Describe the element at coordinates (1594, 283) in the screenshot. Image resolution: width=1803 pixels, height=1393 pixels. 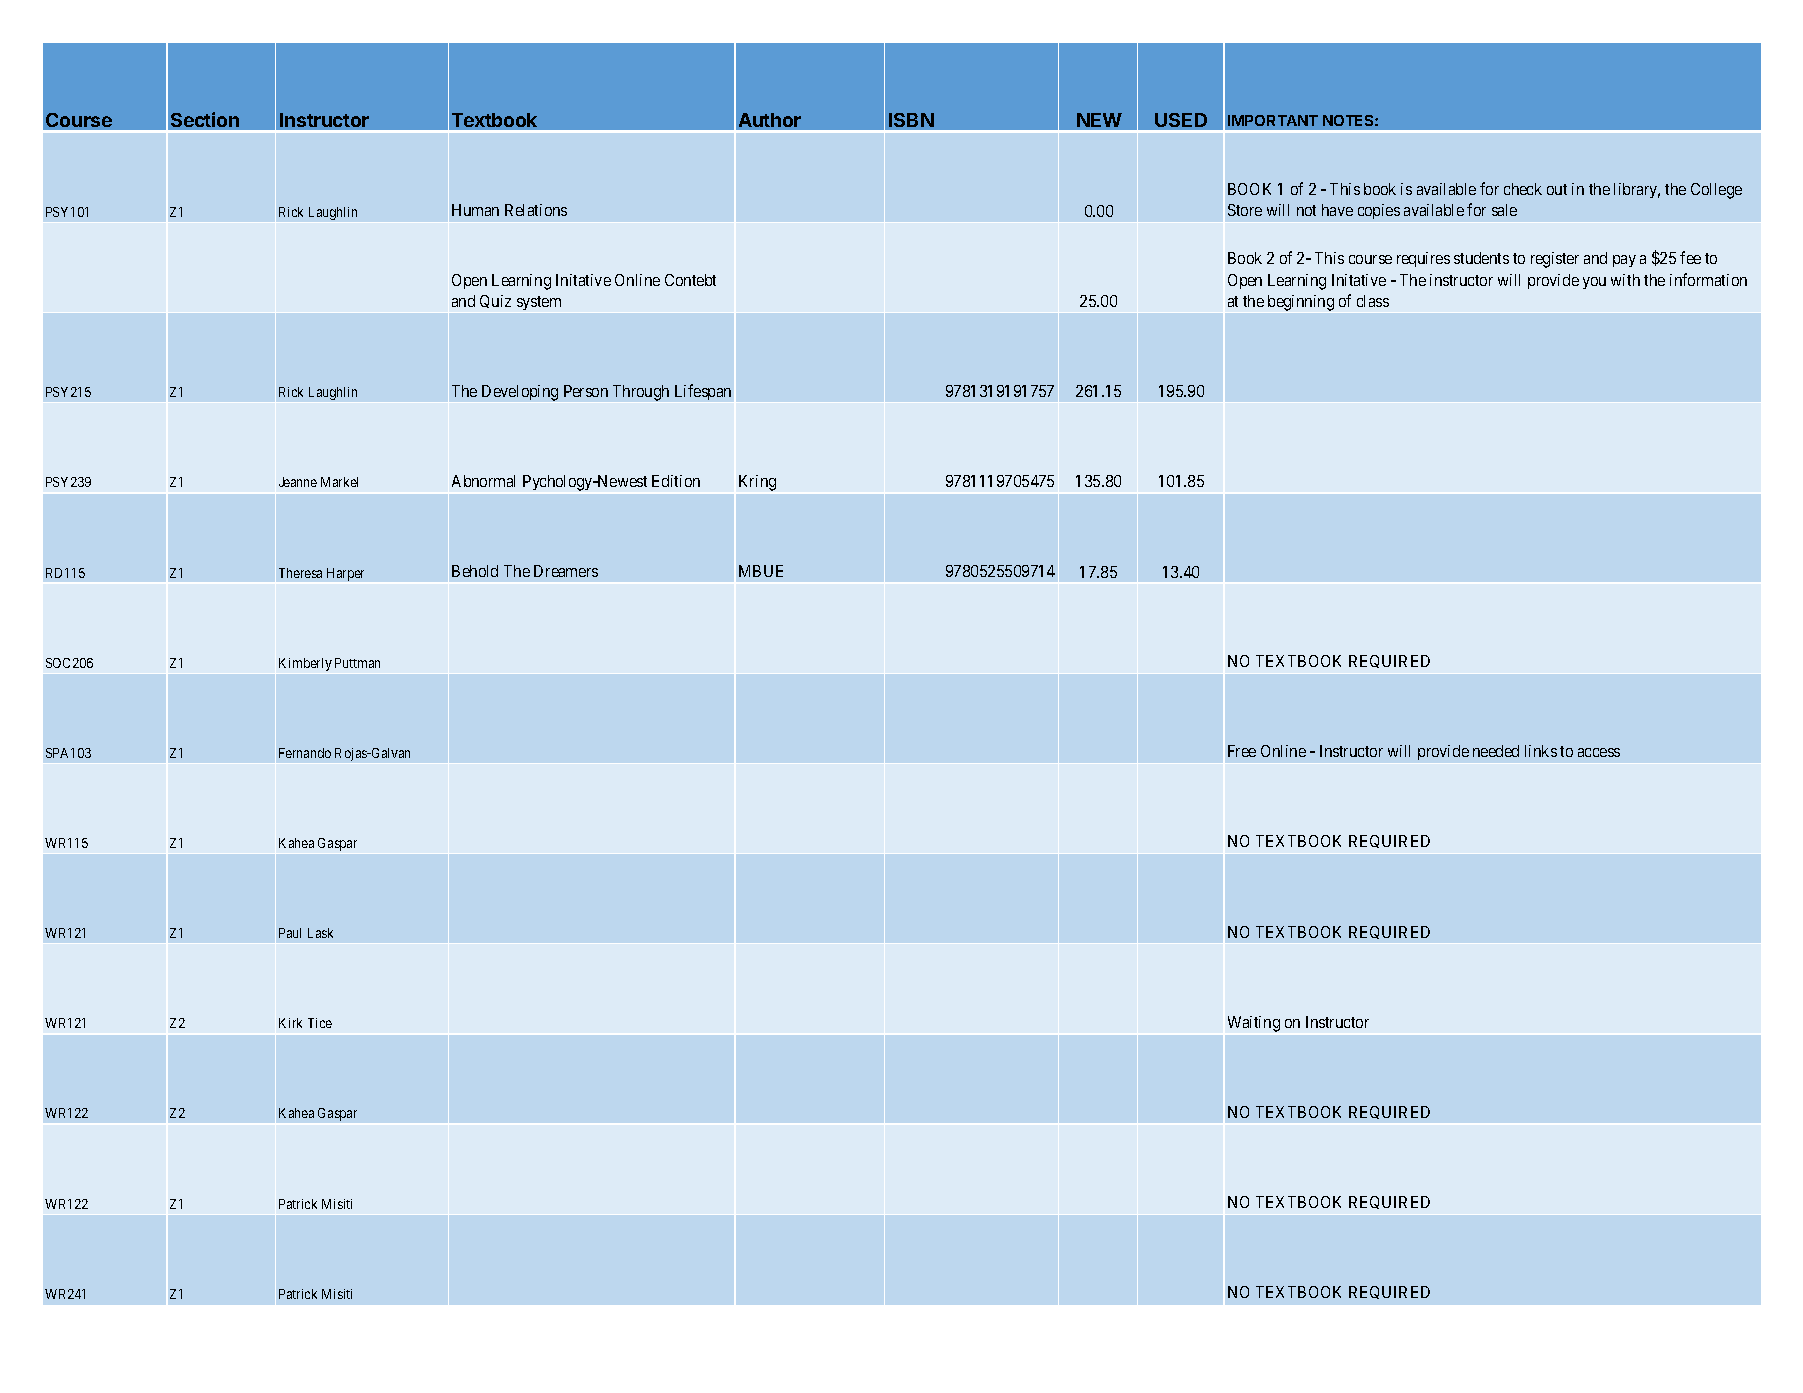
I see `you` at that location.
